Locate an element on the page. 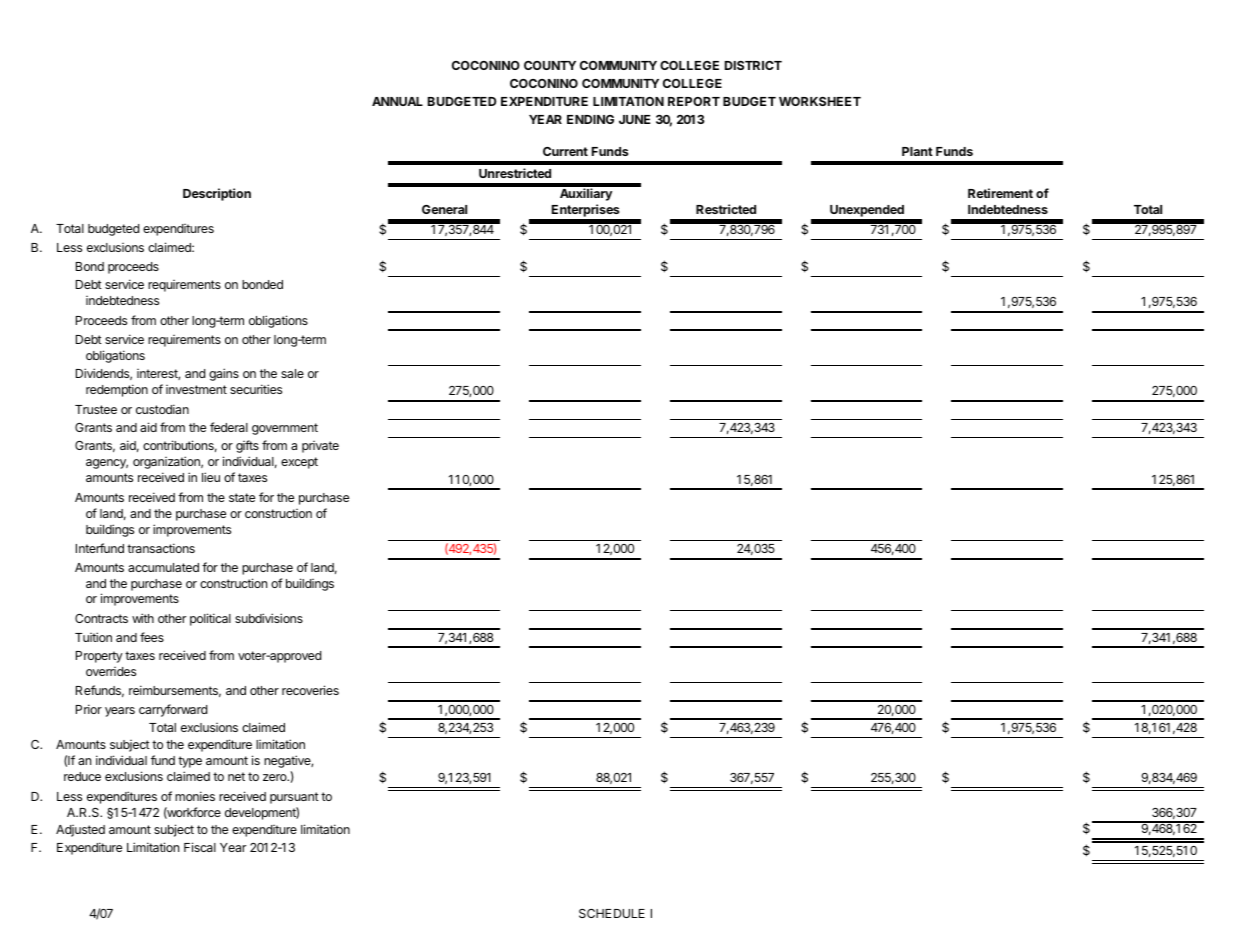 The width and height of the image is (1233, 952). COUNTY is located at coordinates (550, 65).
